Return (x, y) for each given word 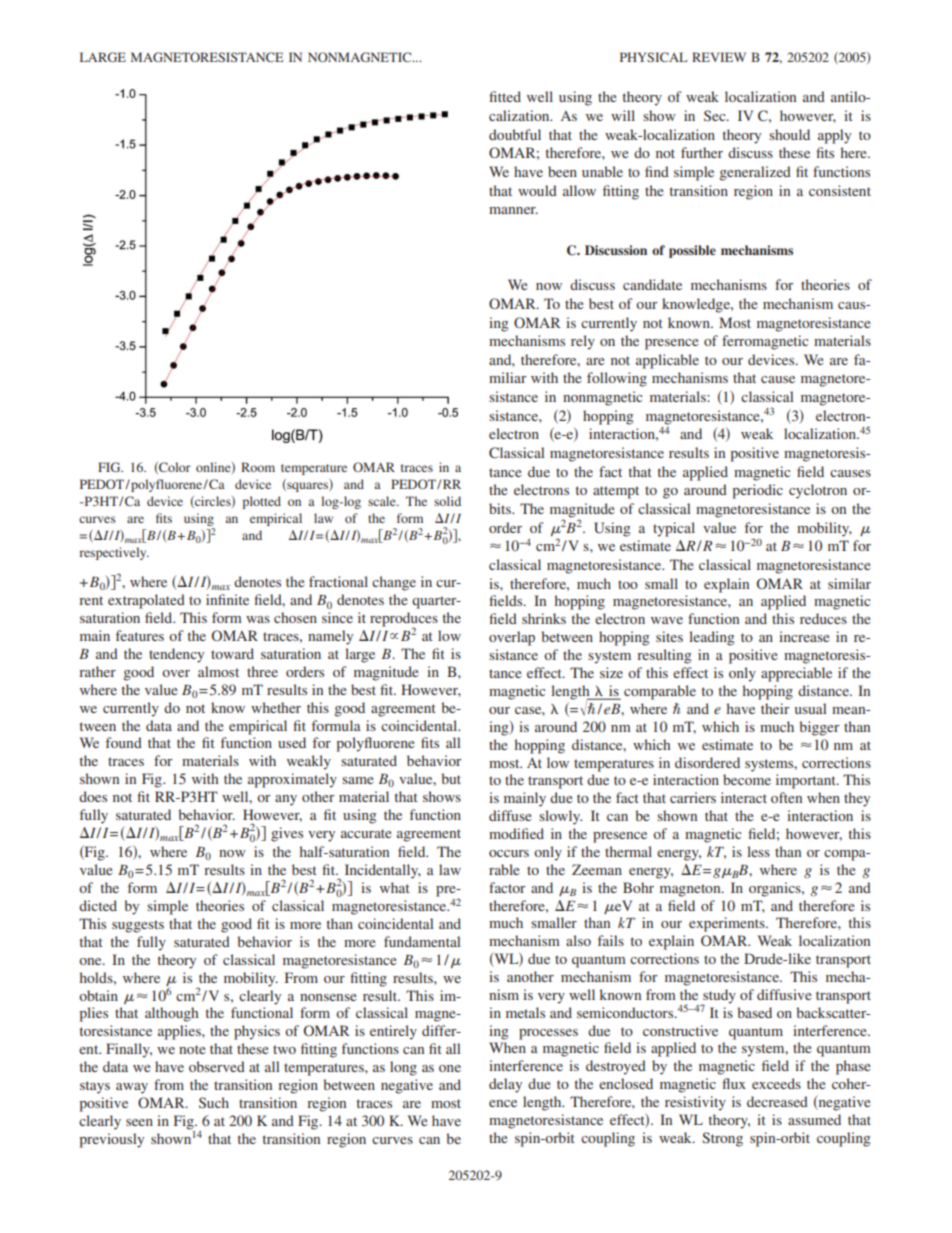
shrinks (544, 618)
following (617, 379)
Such (214, 1102)
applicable (667, 361)
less (758, 851)
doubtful (515, 134)
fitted (505, 96)
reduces (823, 618)
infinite (227, 599)
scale (383, 501)
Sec (716, 115)
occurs (509, 853)
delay (505, 1085)
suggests (138, 926)
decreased (777, 1101)
